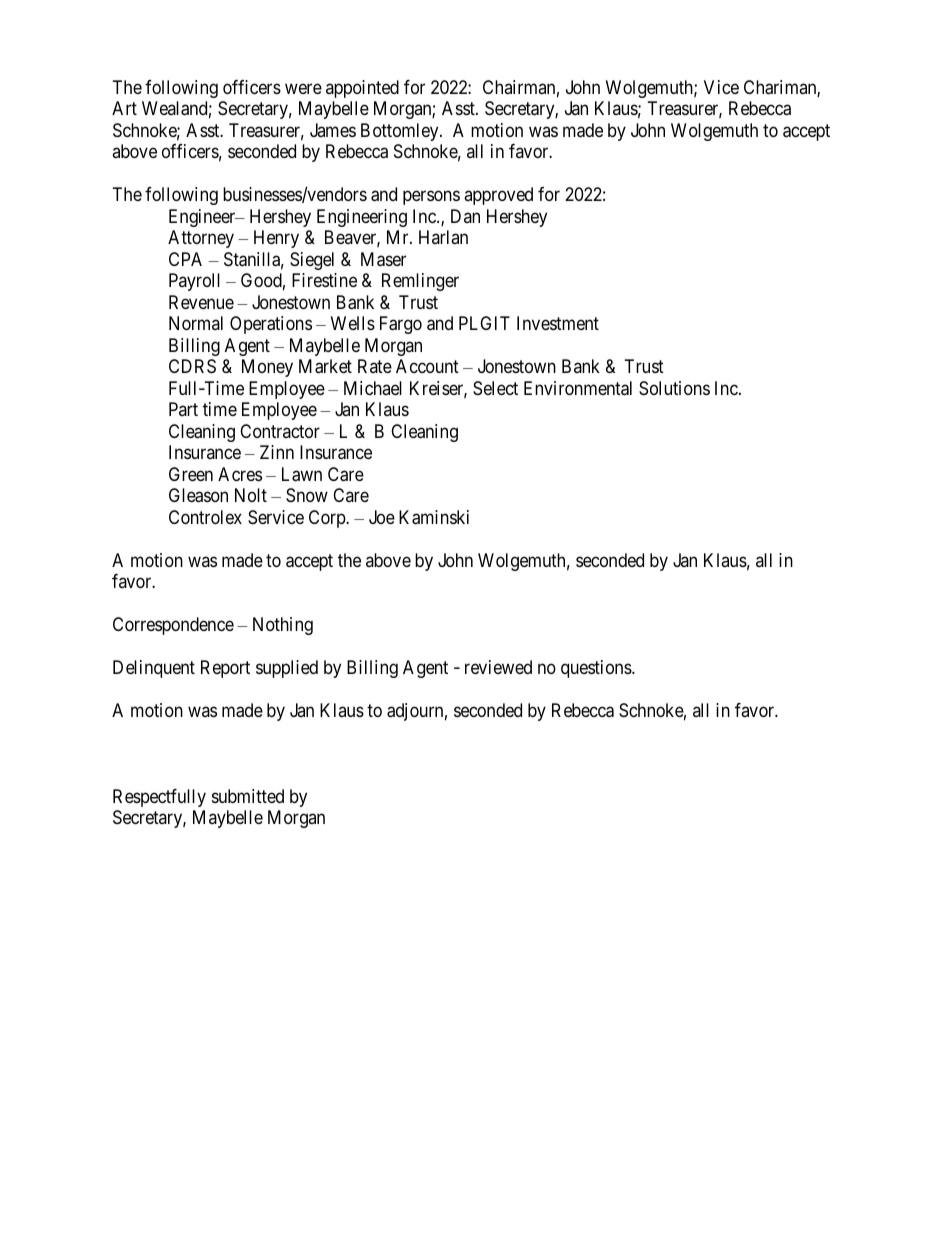  Describe the element at coordinates (373, 388) in the screenshot. I see `Michael` at that location.
